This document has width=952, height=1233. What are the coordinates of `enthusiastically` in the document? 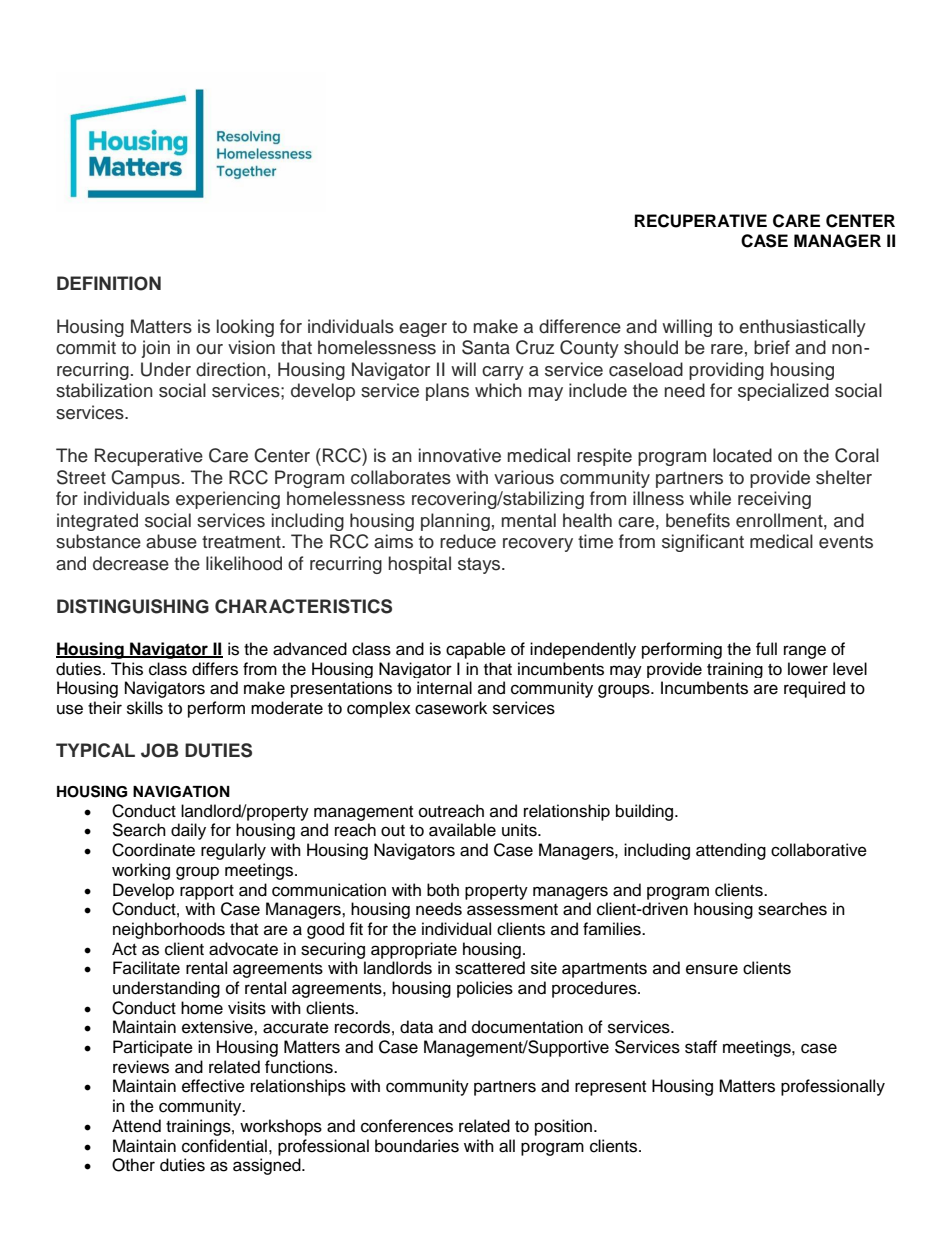 It's located at (802, 328).
